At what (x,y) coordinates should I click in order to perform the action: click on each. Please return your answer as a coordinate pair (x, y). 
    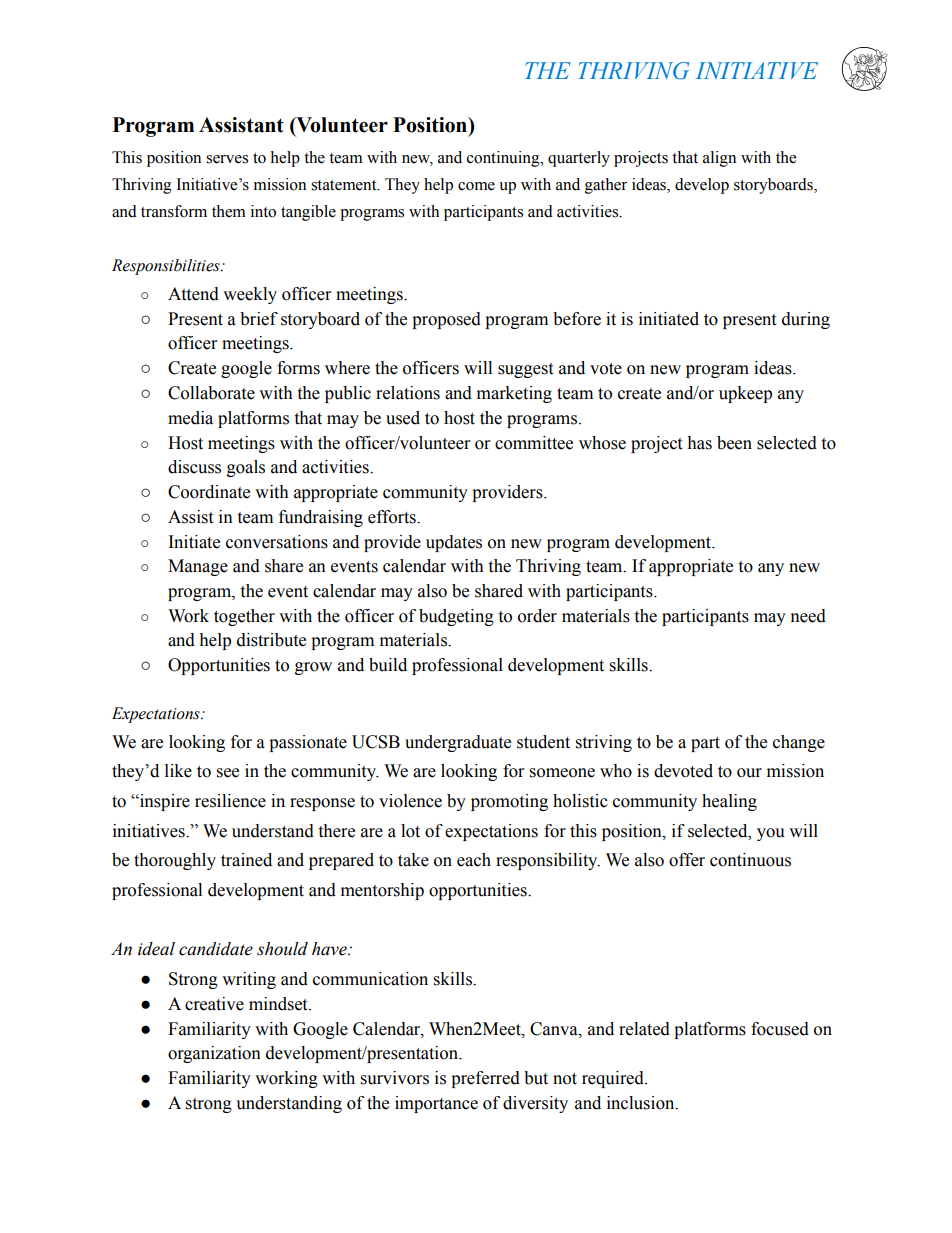
    Looking at the image, I should click on (474, 860).
